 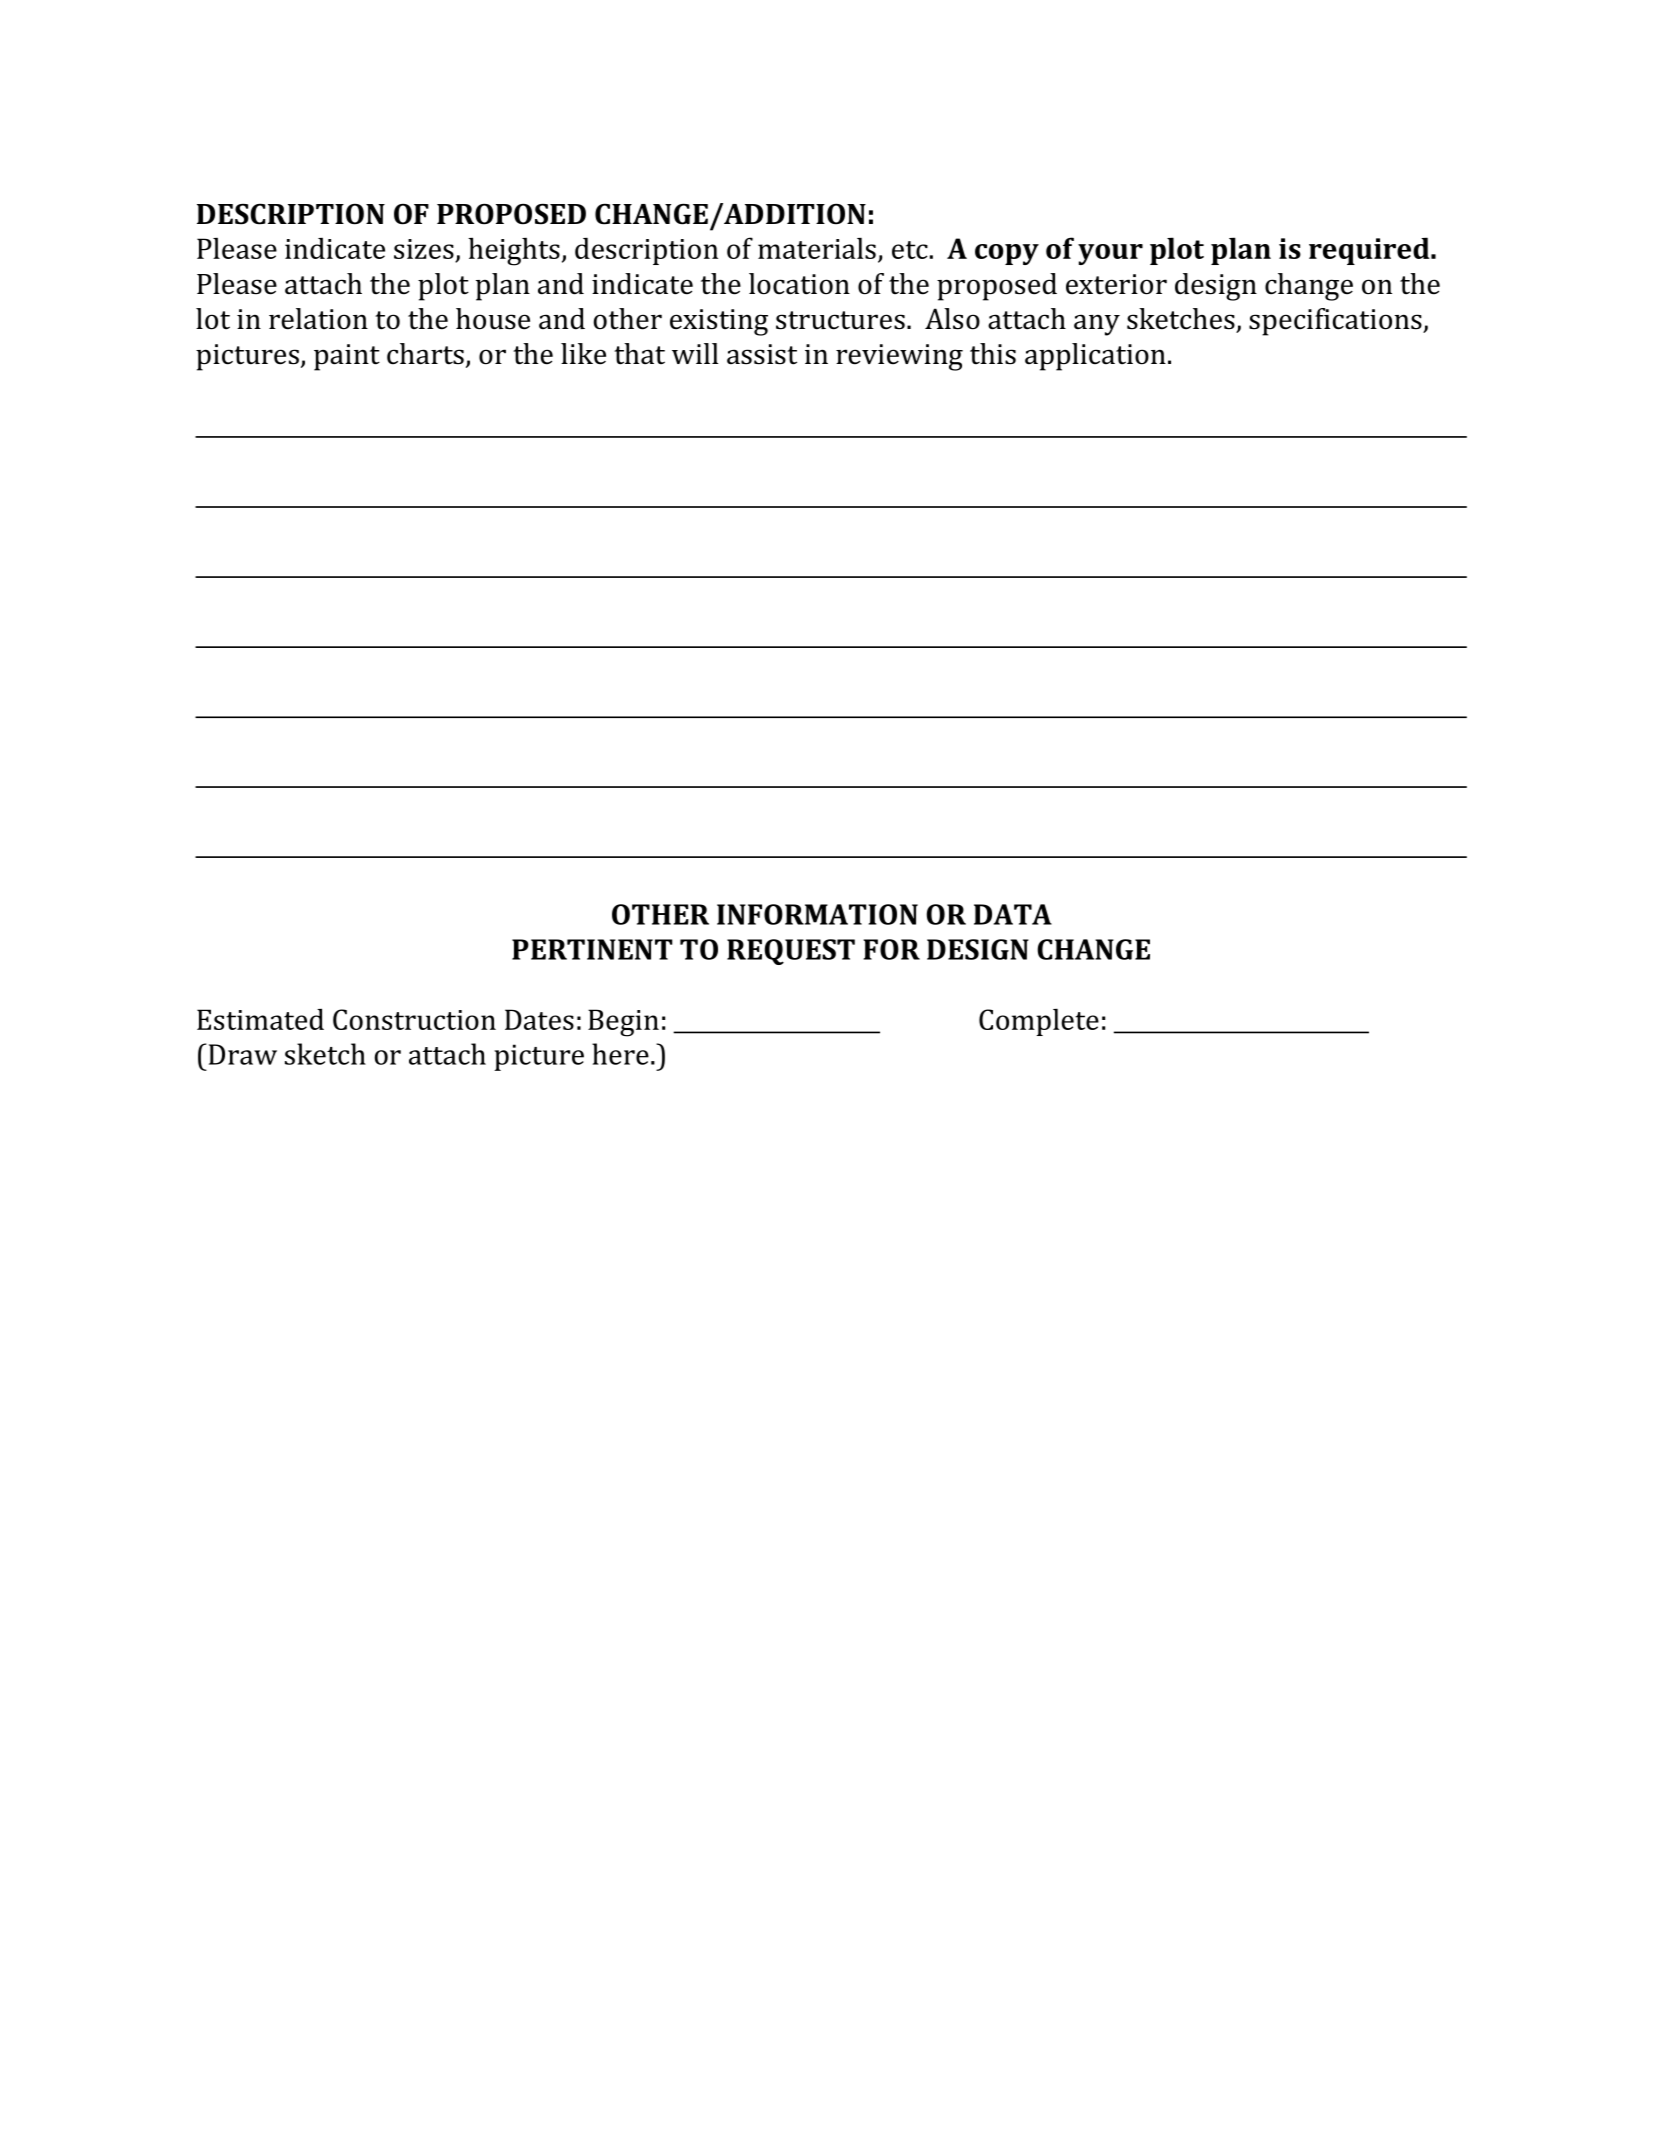 I want to click on DATA, so click(x=1013, y=914).
